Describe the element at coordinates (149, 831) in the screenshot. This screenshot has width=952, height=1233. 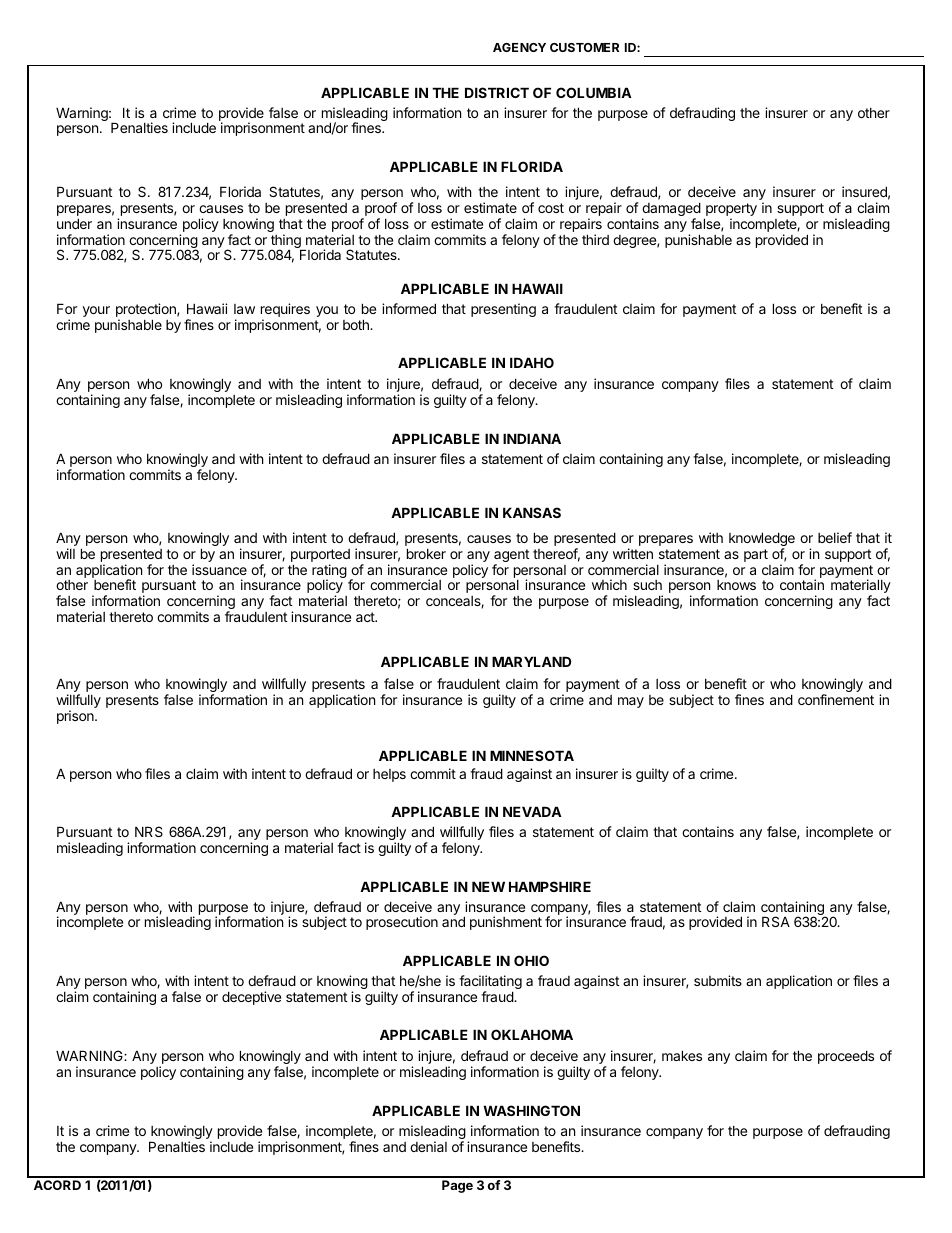
I see `NRS` at that location.
